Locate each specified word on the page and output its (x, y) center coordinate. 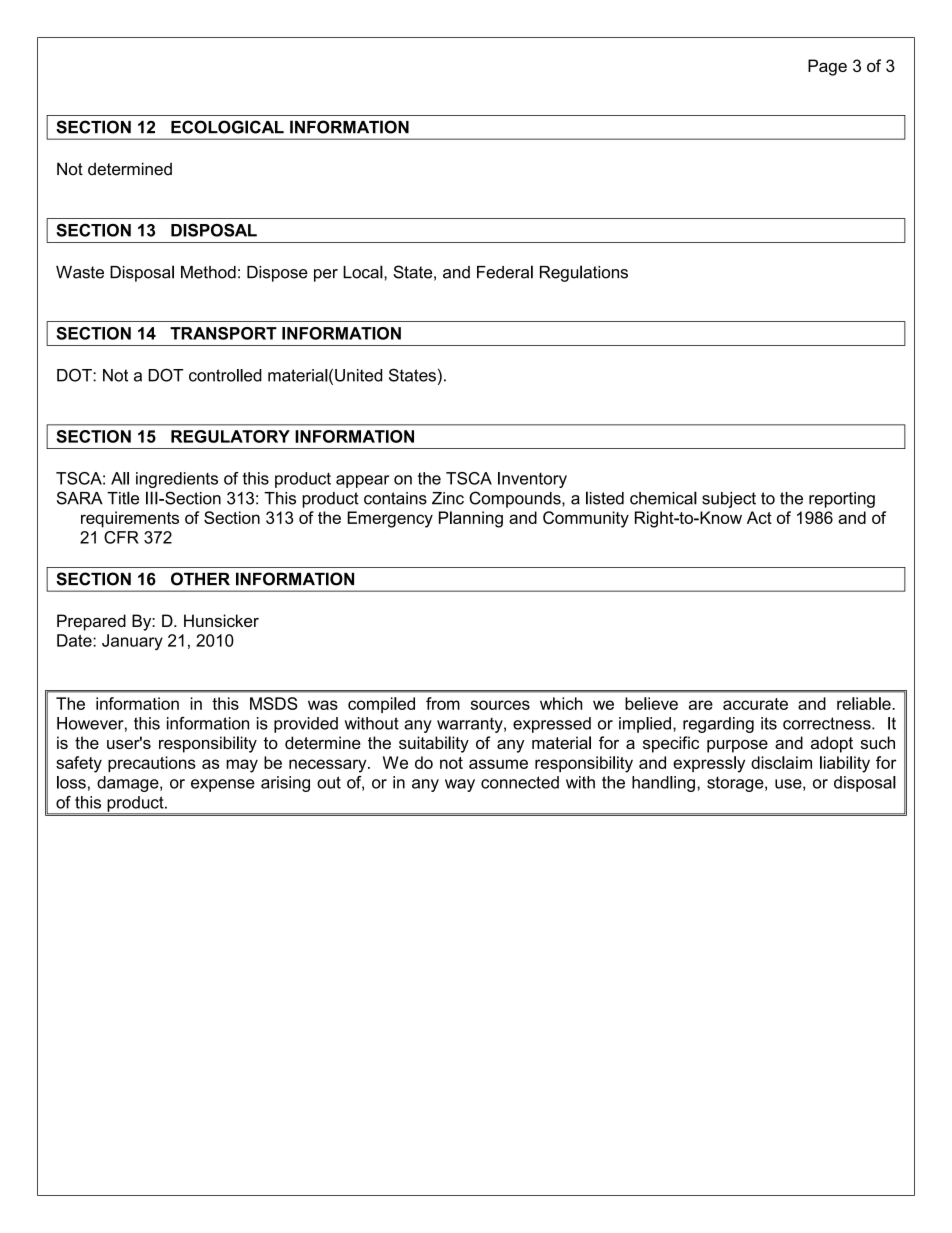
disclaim (781, 762)
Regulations (584, 273)
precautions (152, 764)
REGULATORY (230, 436)
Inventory (532, 480)
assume (498, 764)
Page (827, 67)
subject (729, 500)
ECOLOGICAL (227, 127)
